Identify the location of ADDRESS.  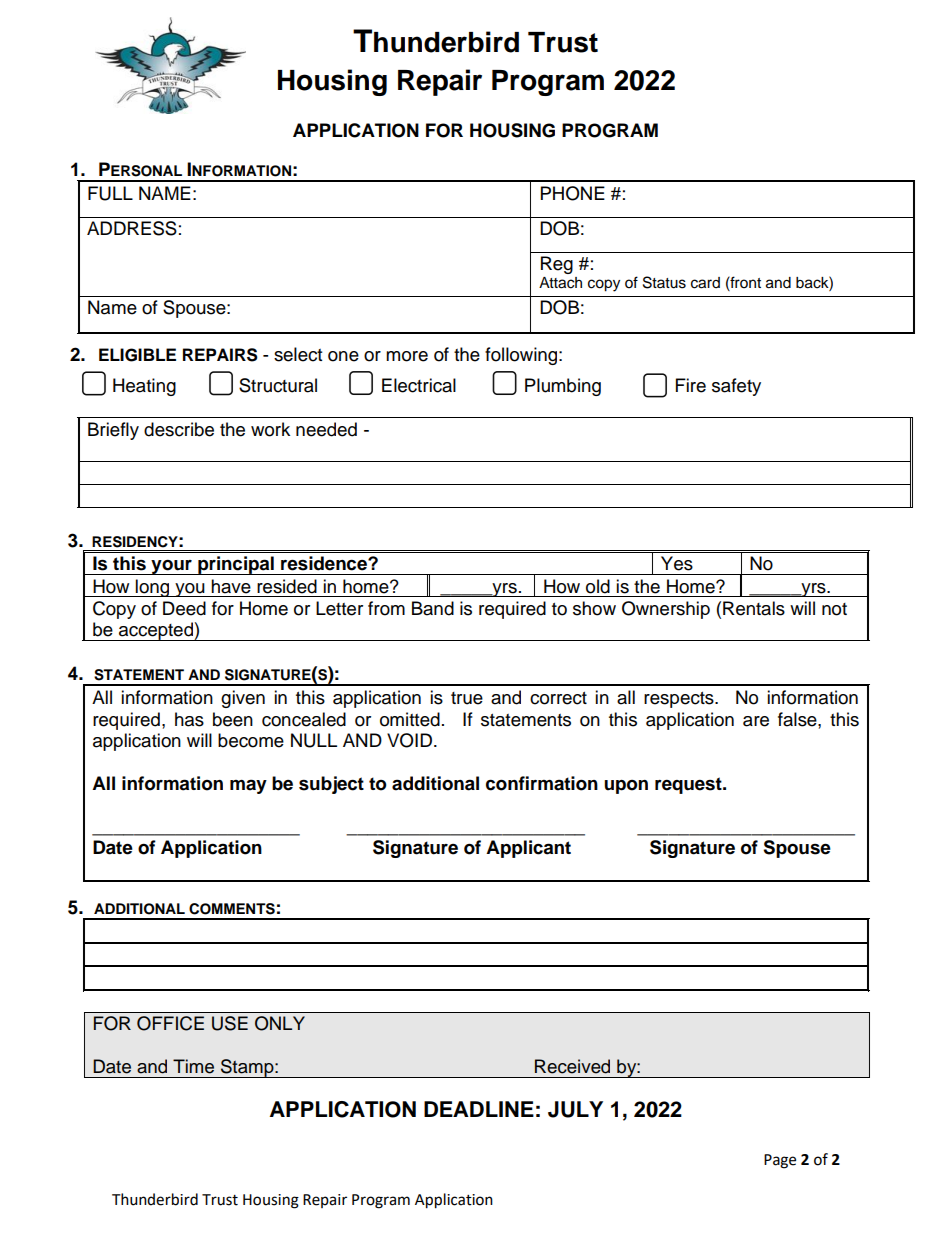
(132, 228).
